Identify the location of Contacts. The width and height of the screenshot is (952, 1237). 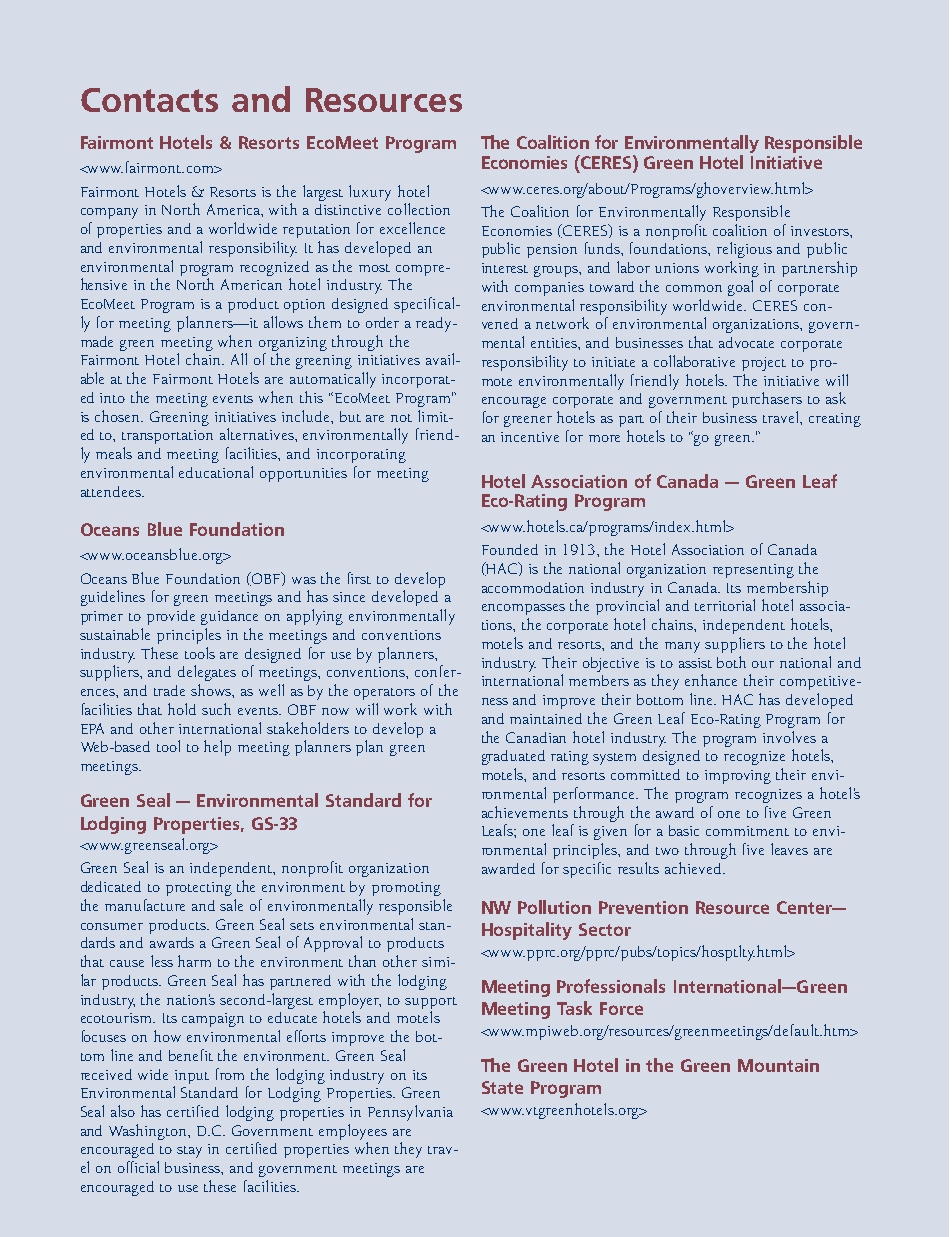
(149, 100).
